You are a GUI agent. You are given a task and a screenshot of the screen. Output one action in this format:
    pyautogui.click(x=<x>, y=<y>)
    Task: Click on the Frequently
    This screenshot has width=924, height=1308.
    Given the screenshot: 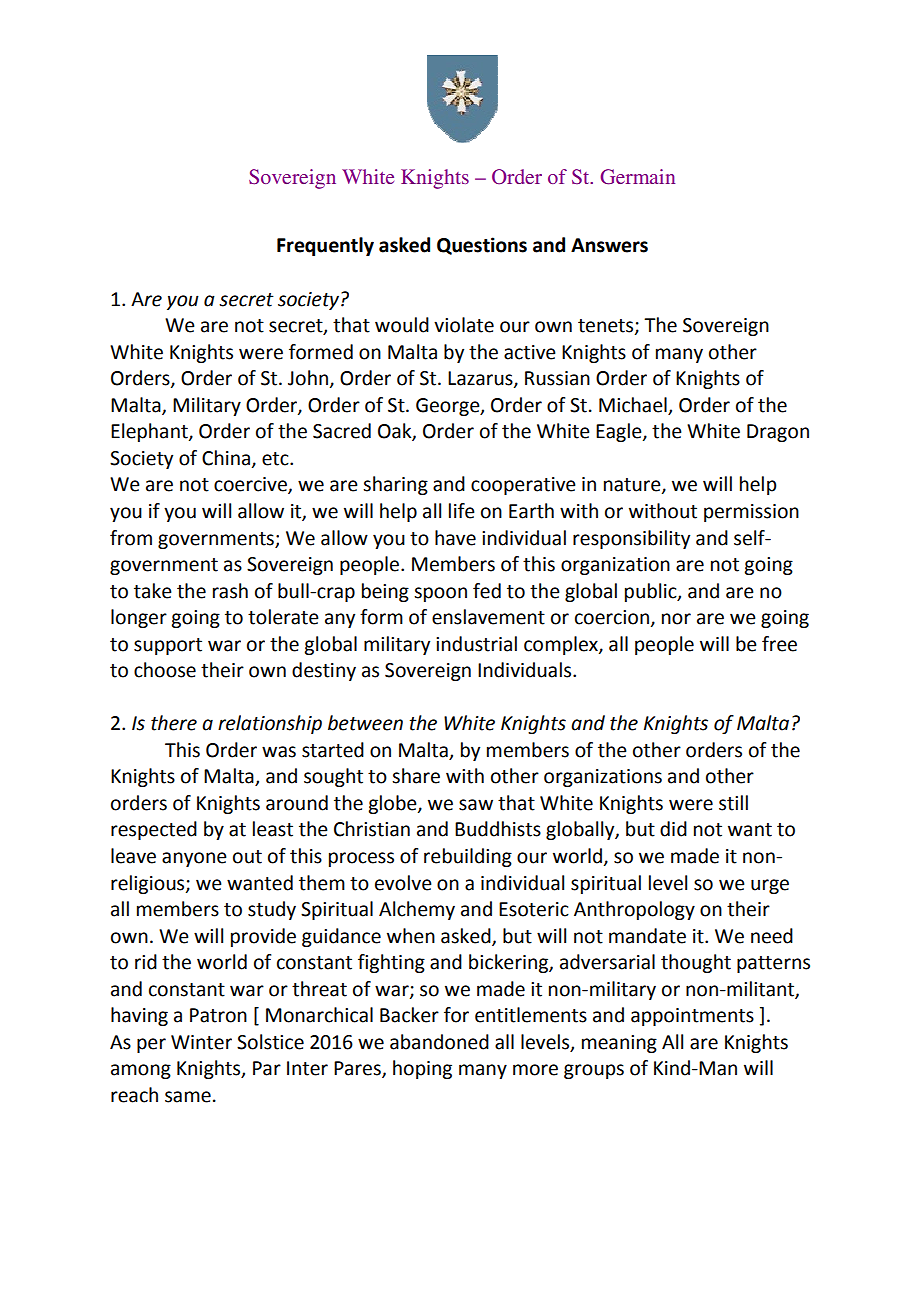 What is the action you would take?
    pyautogui.click(x=325, y=246)
